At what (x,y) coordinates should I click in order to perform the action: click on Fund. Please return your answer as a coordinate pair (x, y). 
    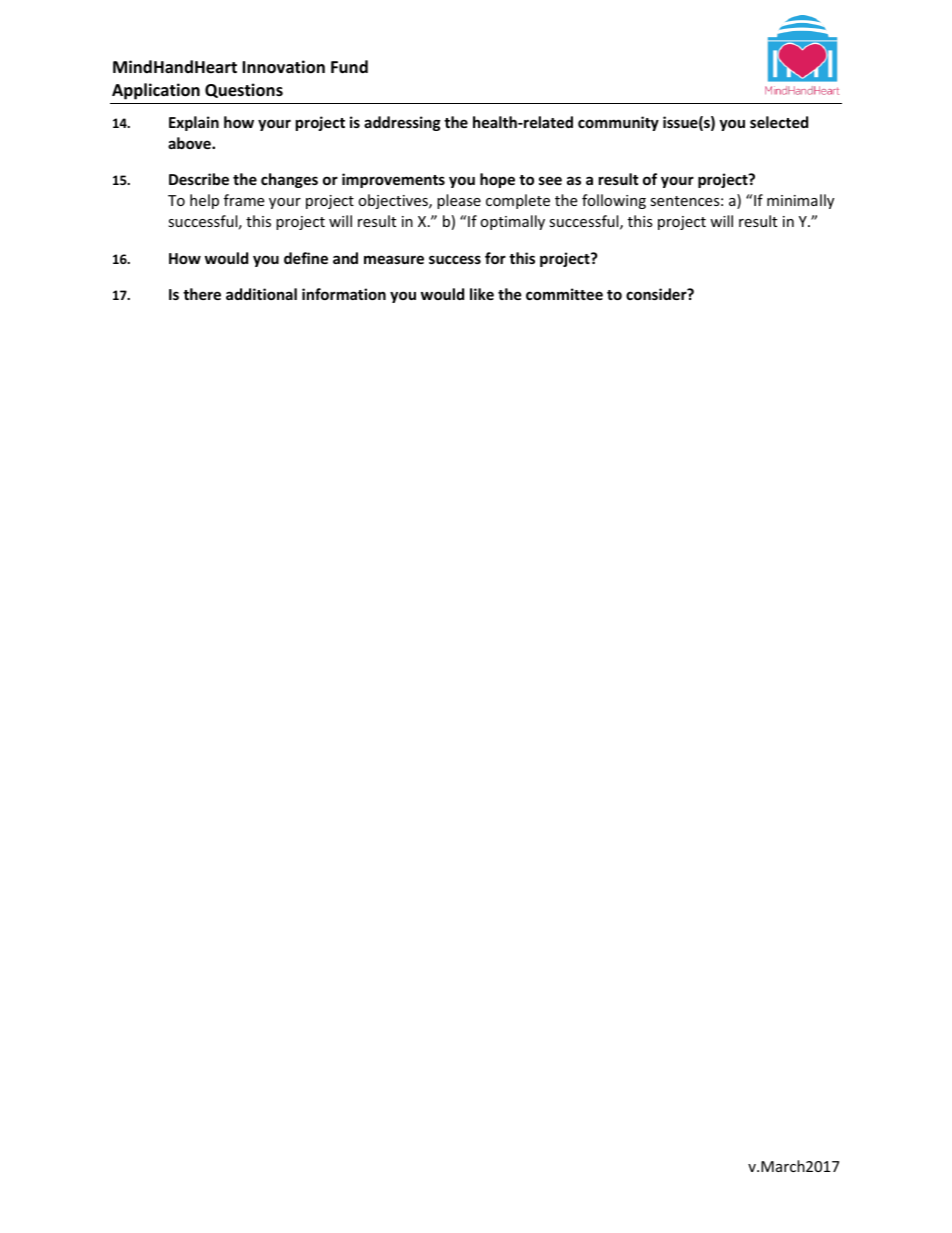
    Looking at the image, I should click on (349, 67).
